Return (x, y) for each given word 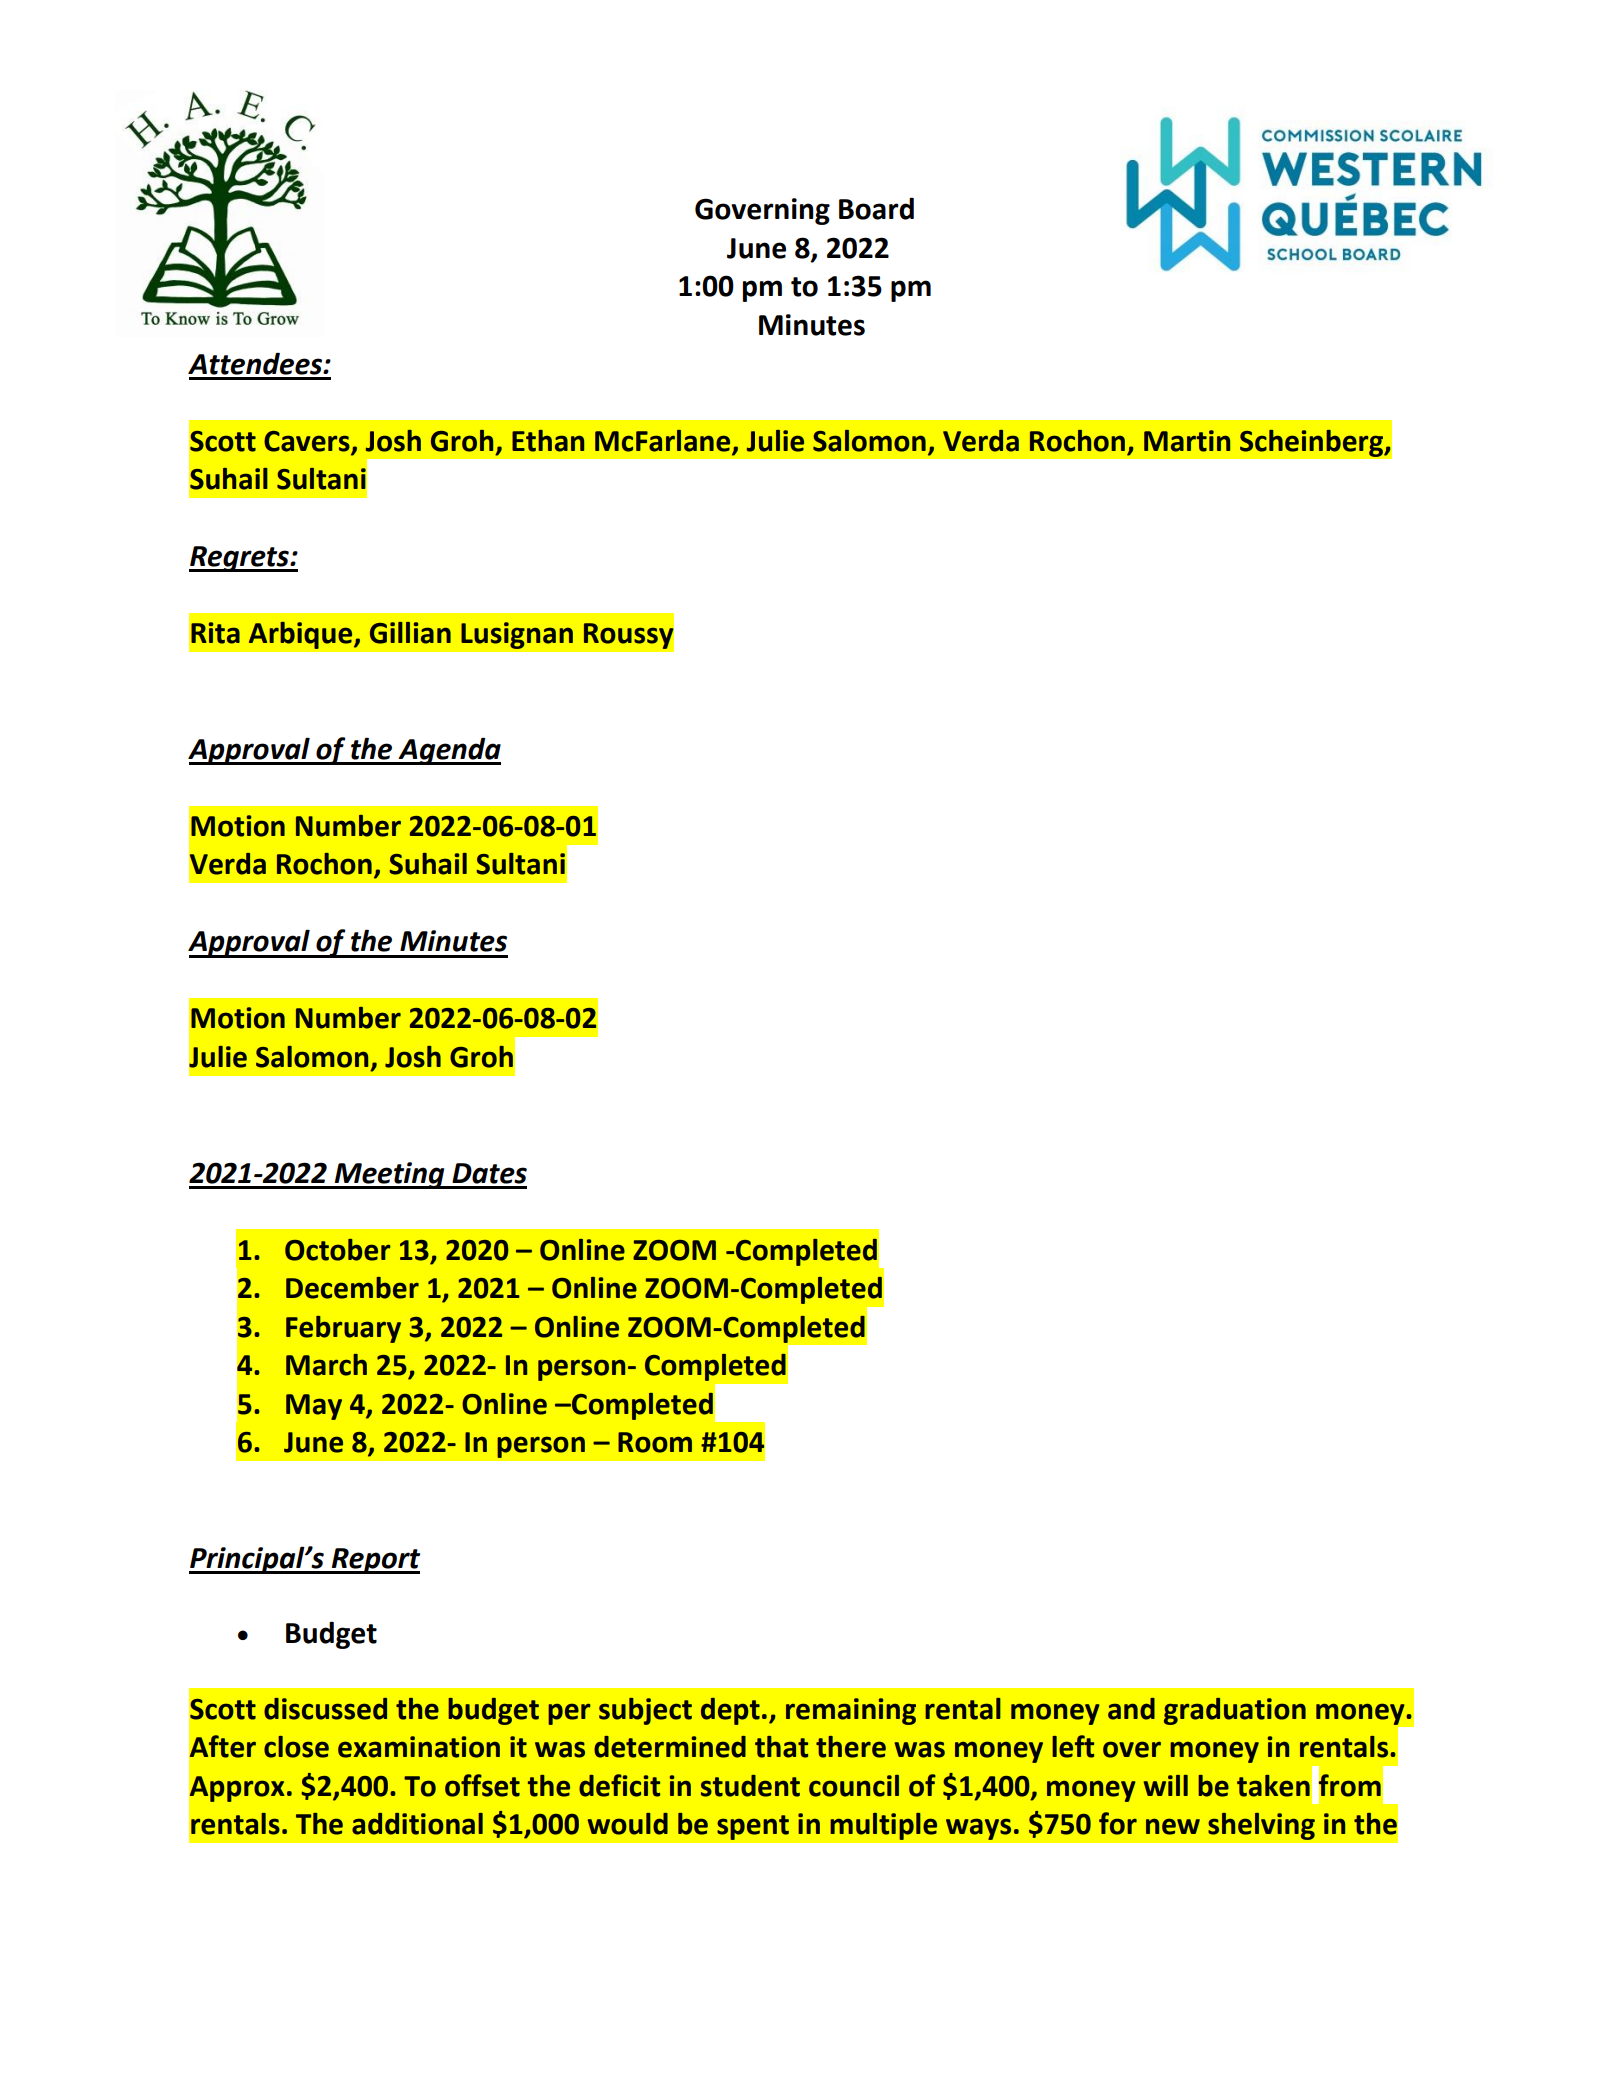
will (1166, 1785)
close (296, 1747)
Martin (1187, 441)
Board (876, 208)
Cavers (307, 441)
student (750, 1786)
